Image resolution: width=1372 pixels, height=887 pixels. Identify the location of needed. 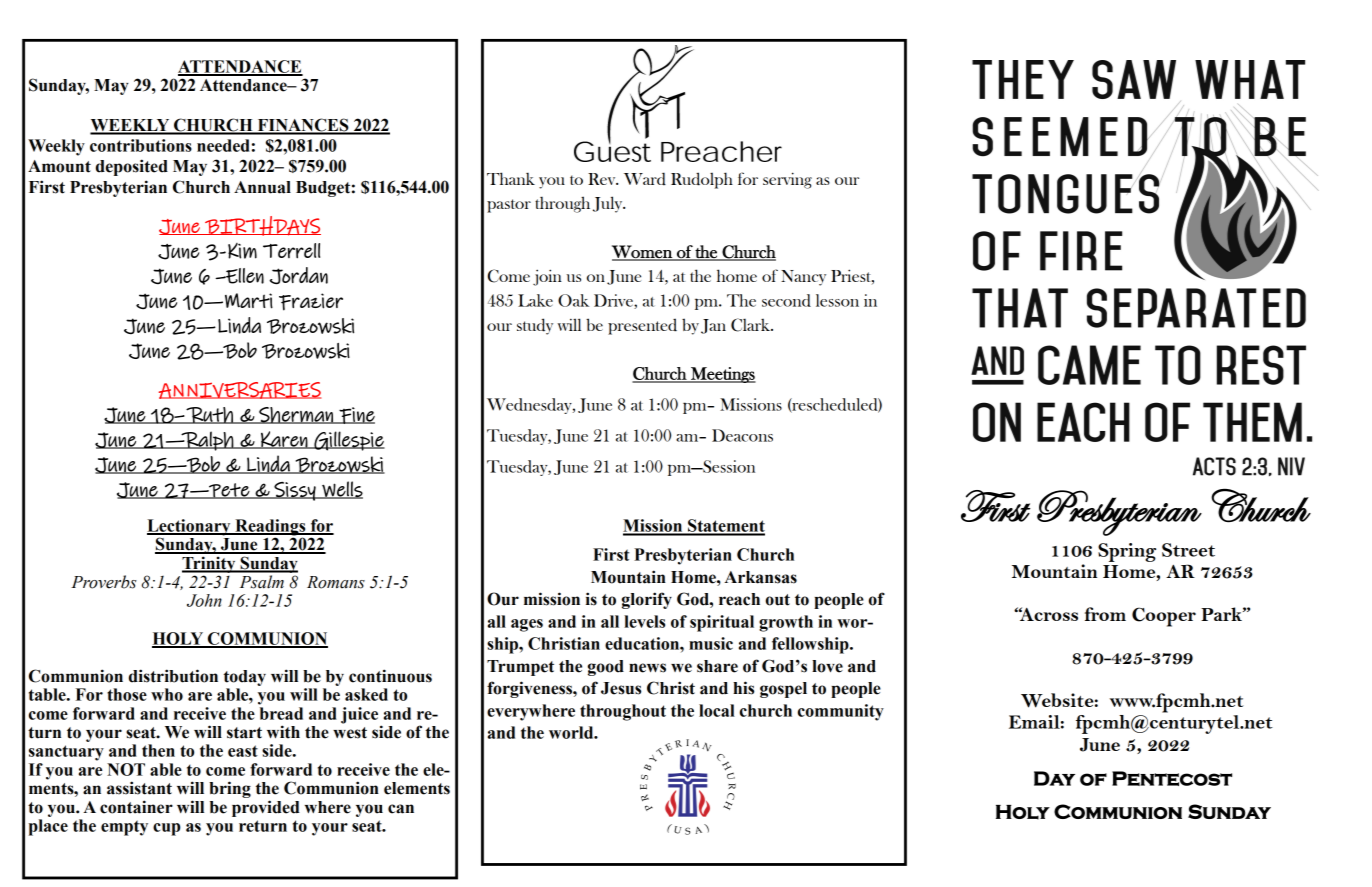
(223, 145).
